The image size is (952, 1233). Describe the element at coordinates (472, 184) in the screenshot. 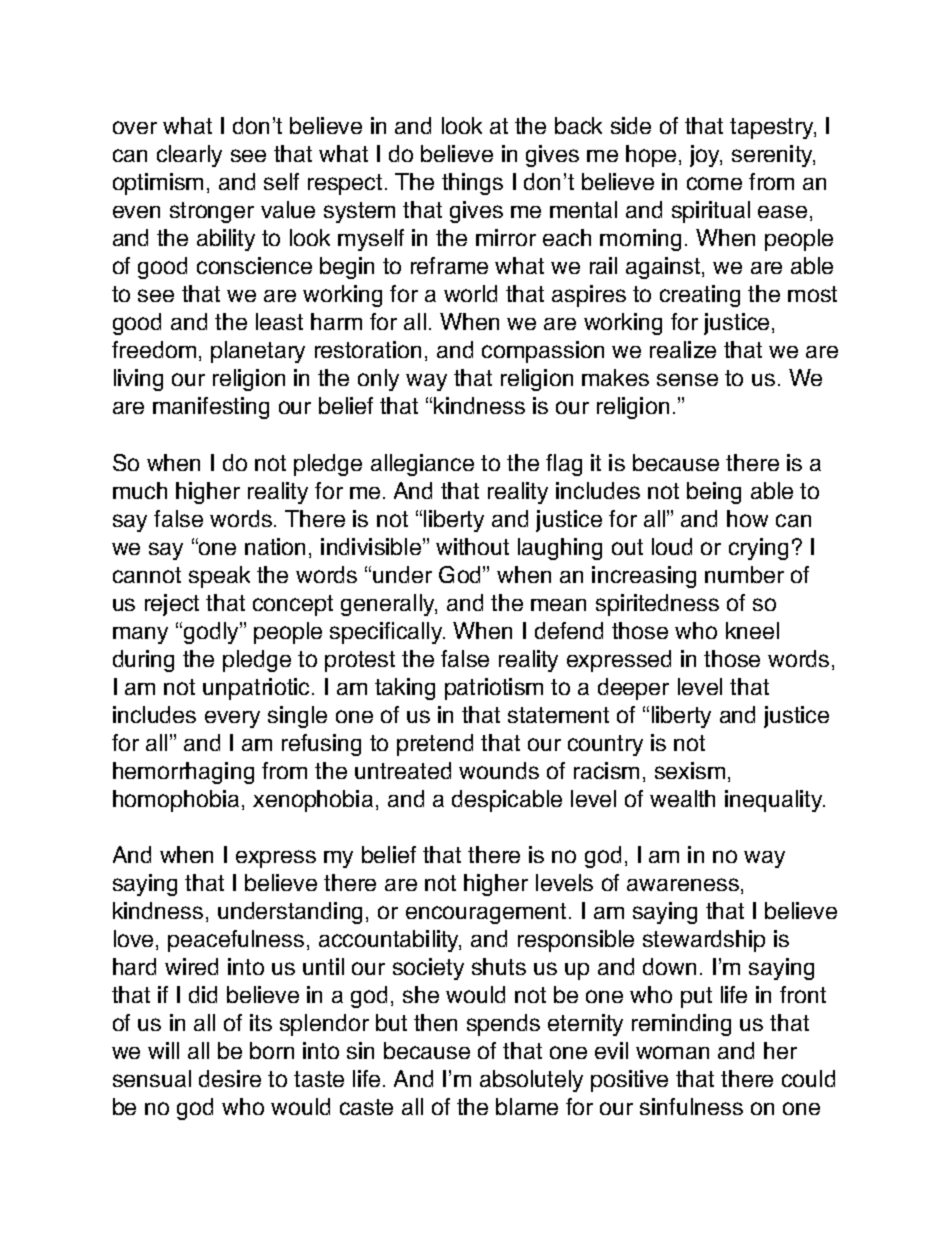

I see `things` at that location.
